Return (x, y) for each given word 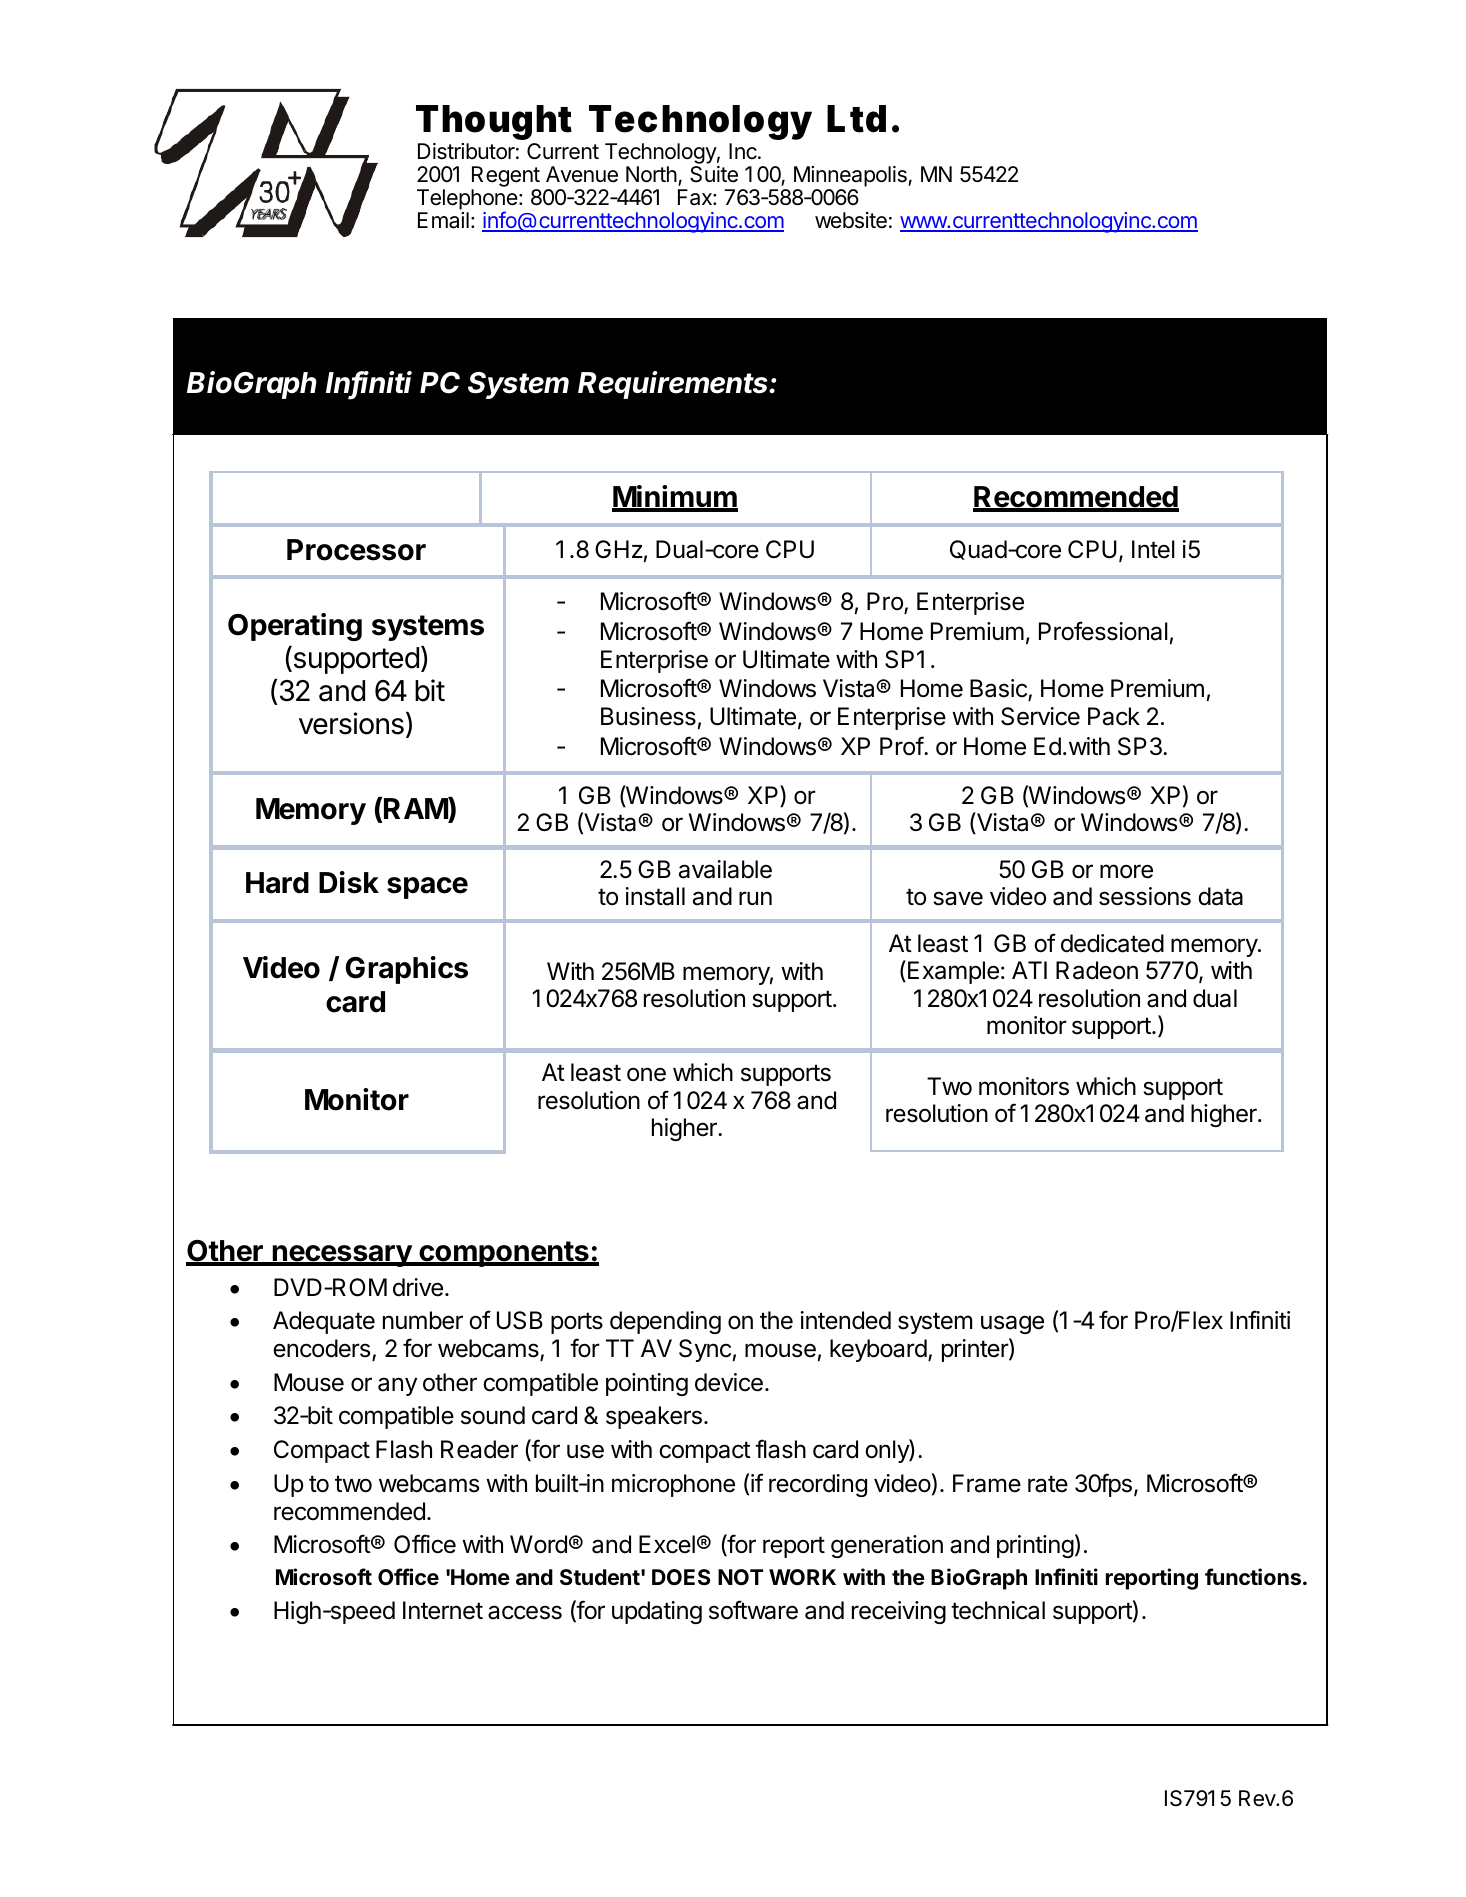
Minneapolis (851, 176)
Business (648, 716)
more (1126, 871)
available (725, 869)
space (427, 888)
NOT (740, 1577)
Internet (443, 1610)
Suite (714, 174)
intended (846, 1320)
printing (1035, 1546)
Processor (356, 550)
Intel (1153, 549)
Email (443, 220)
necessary (341, 1256)
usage (1012, 1324)
